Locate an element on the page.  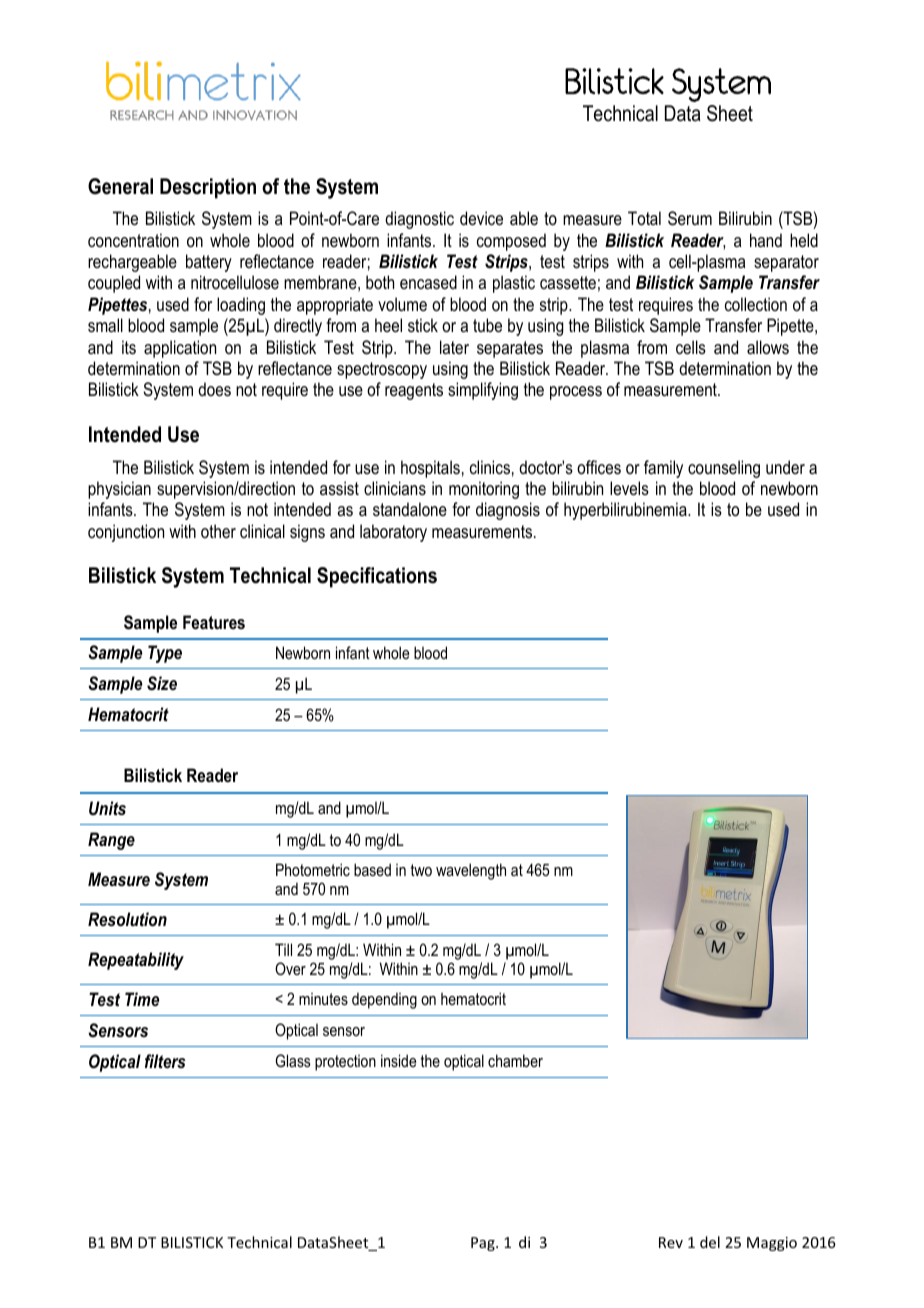
levels is located at coordinates (629, 488).
